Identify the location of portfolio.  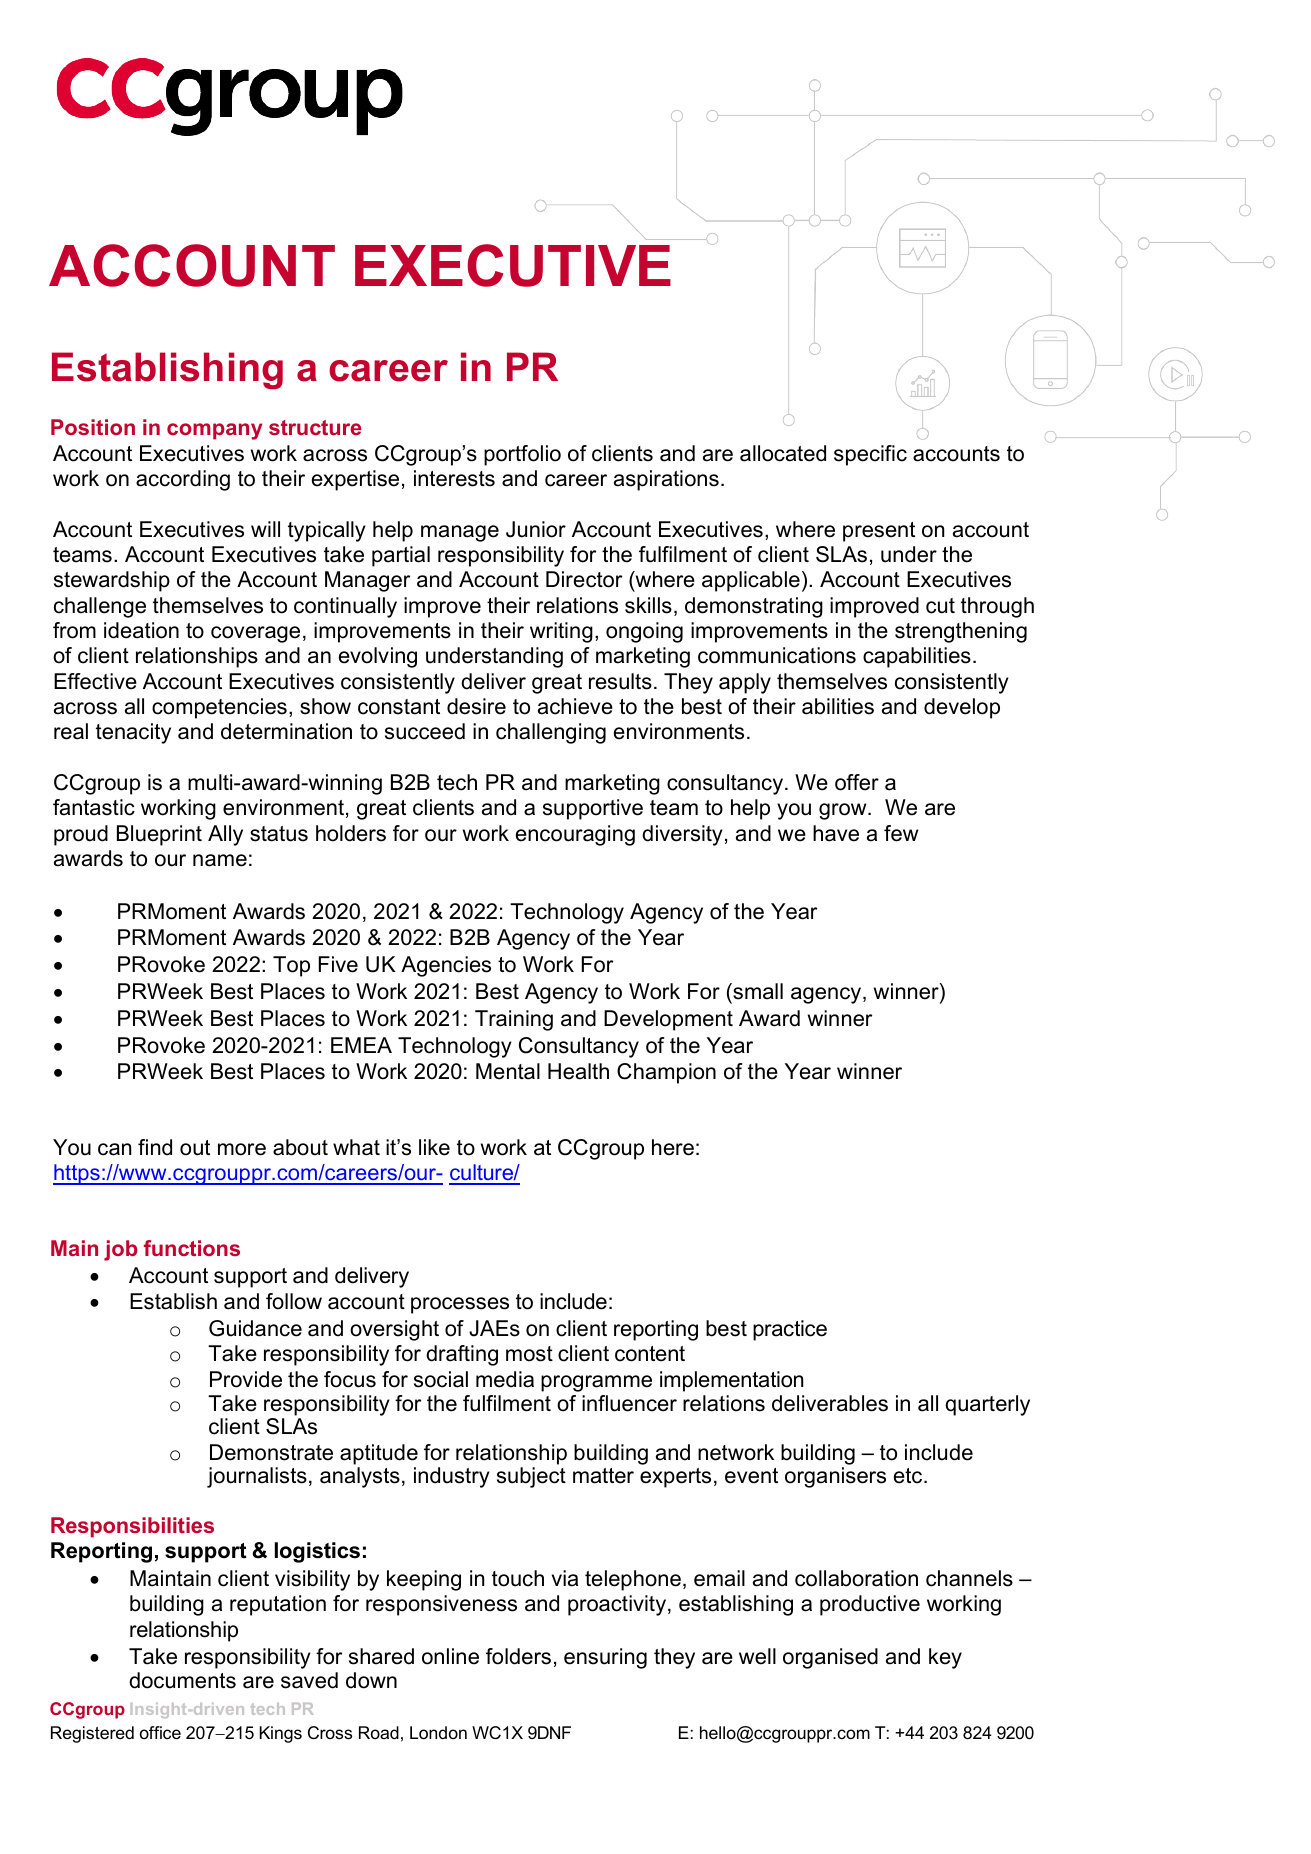
(522, 455).
